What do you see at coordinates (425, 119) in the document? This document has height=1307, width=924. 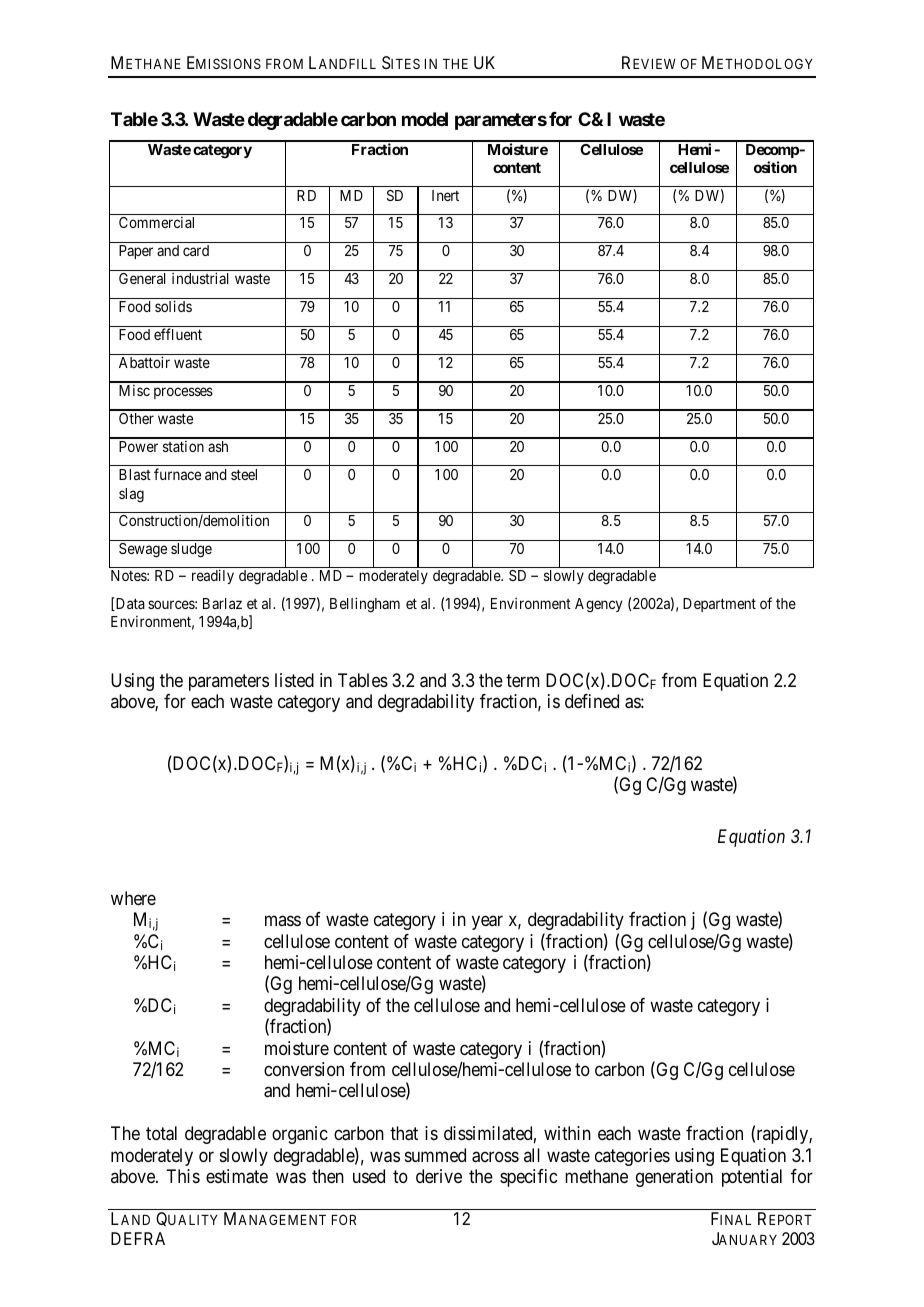 I see `model` at bounding box center [425, 119].
